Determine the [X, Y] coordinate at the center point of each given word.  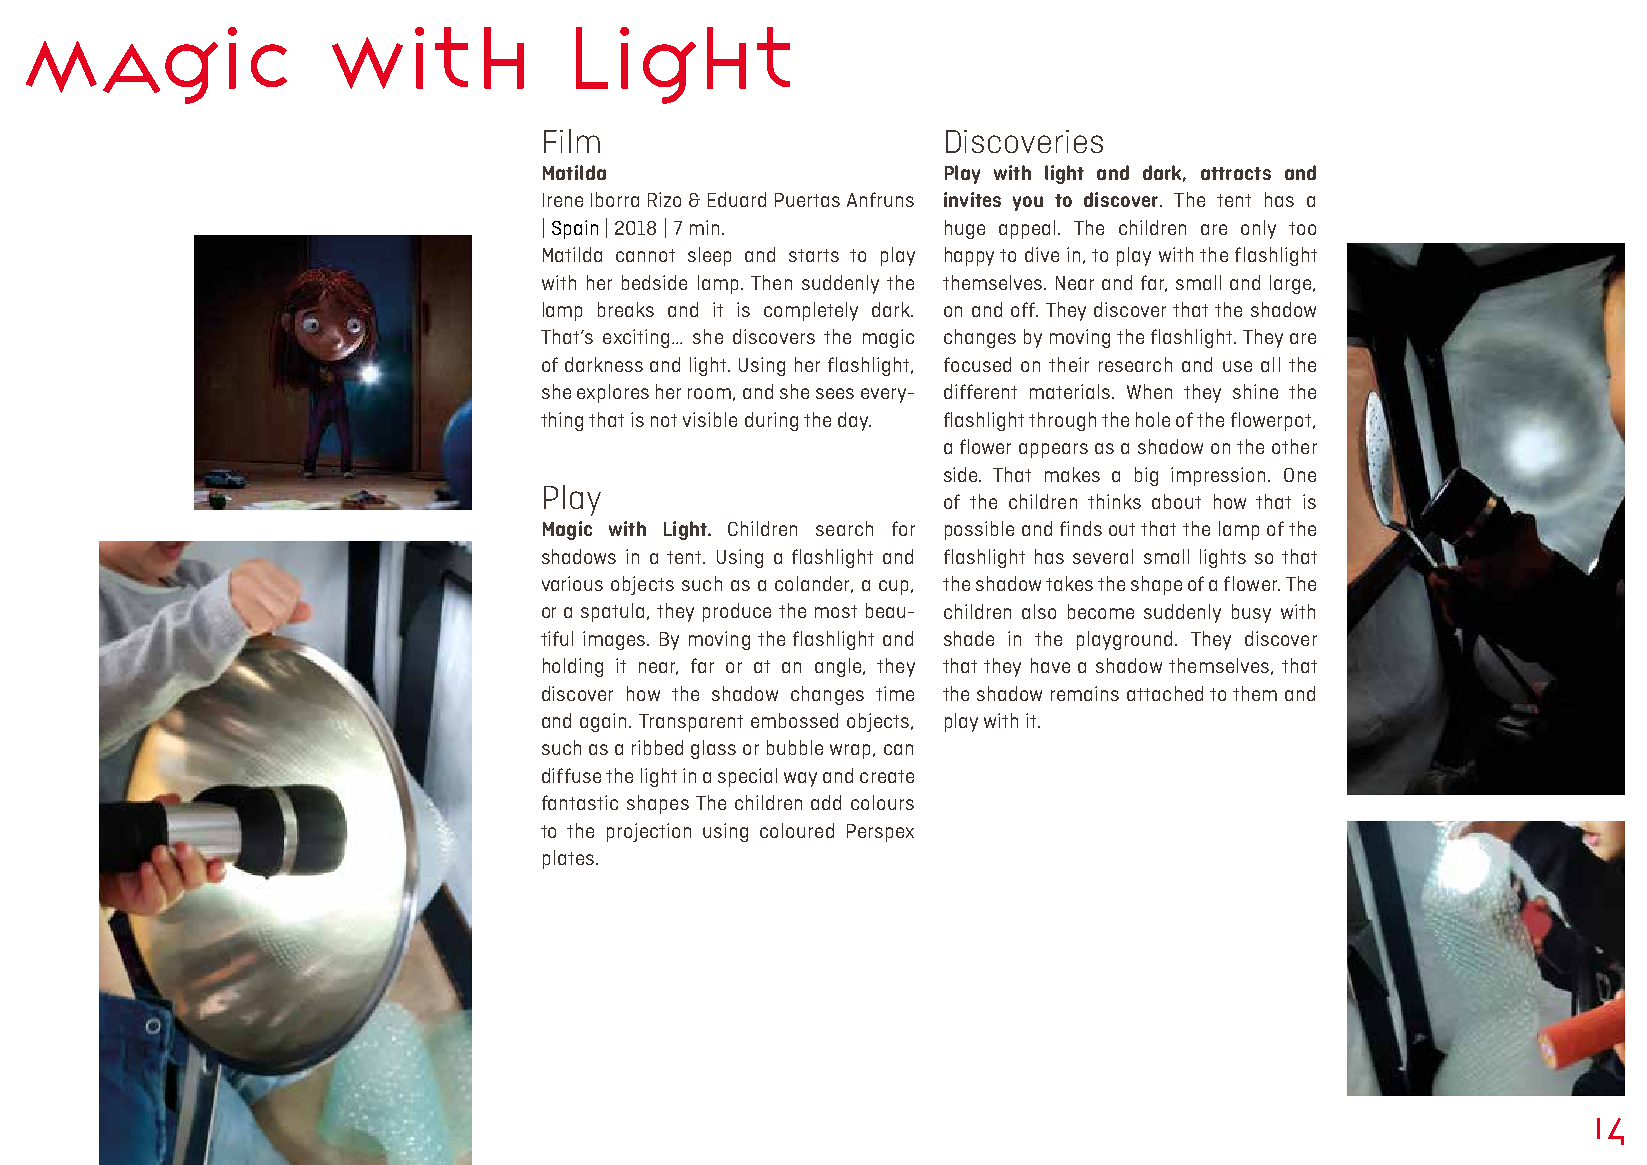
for [903, 528]
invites [972, 199]
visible [710, 419]
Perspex [880, 833]
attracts [1236, 173]
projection [649, 832]
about [1176, 501]
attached [1165, 693]
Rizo [664, 199]
